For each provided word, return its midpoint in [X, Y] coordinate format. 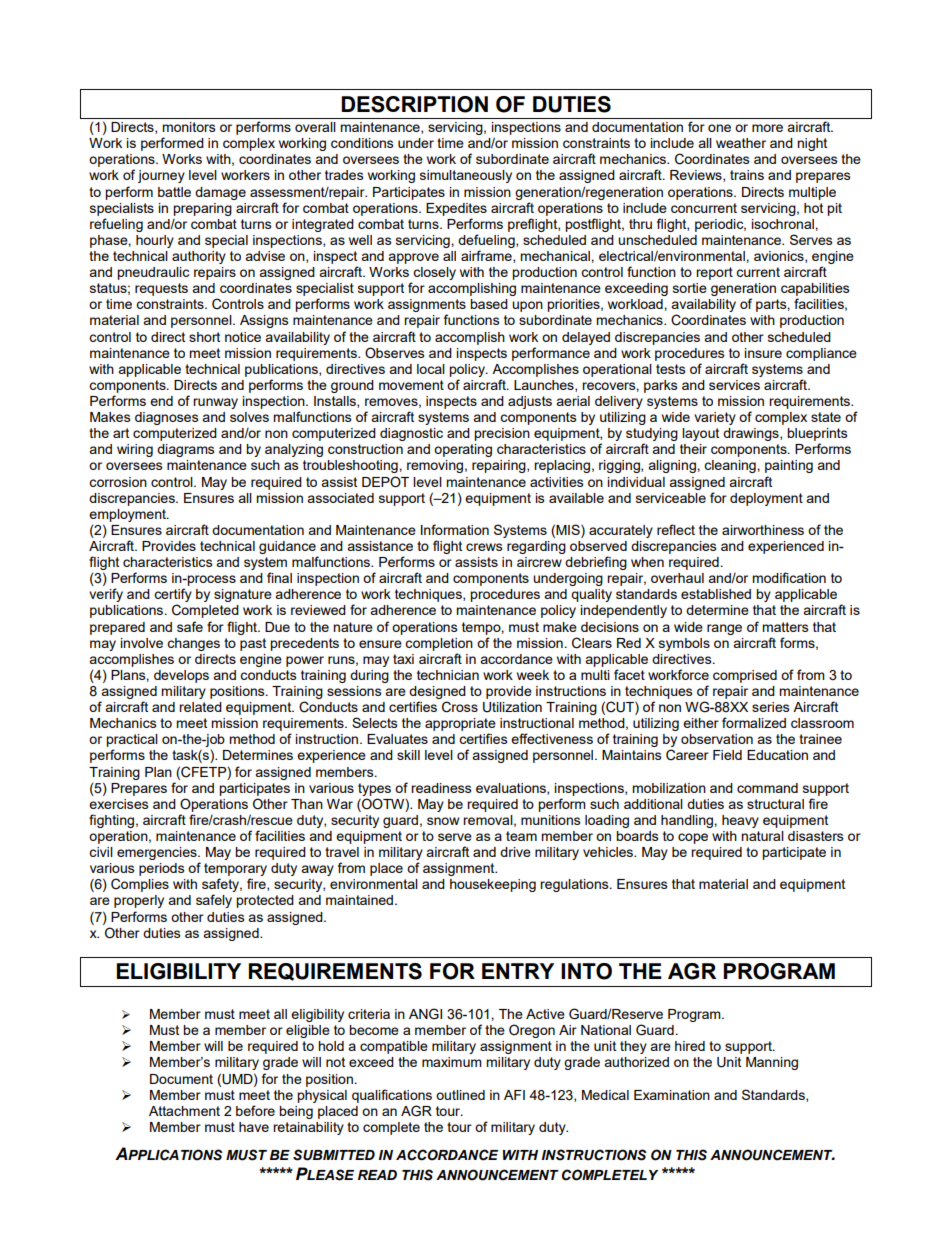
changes [193, 644]
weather [741, 143]
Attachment [184, 1111]
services [734, 385]
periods [162, 869]
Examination [672, 1095]
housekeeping [493, 885]
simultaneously [466, 176]
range [724, 629]
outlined [460, 1095]
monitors [189, 127]
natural [762, 836]
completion [439, 644]
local [431, 369]
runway [215, 403]
